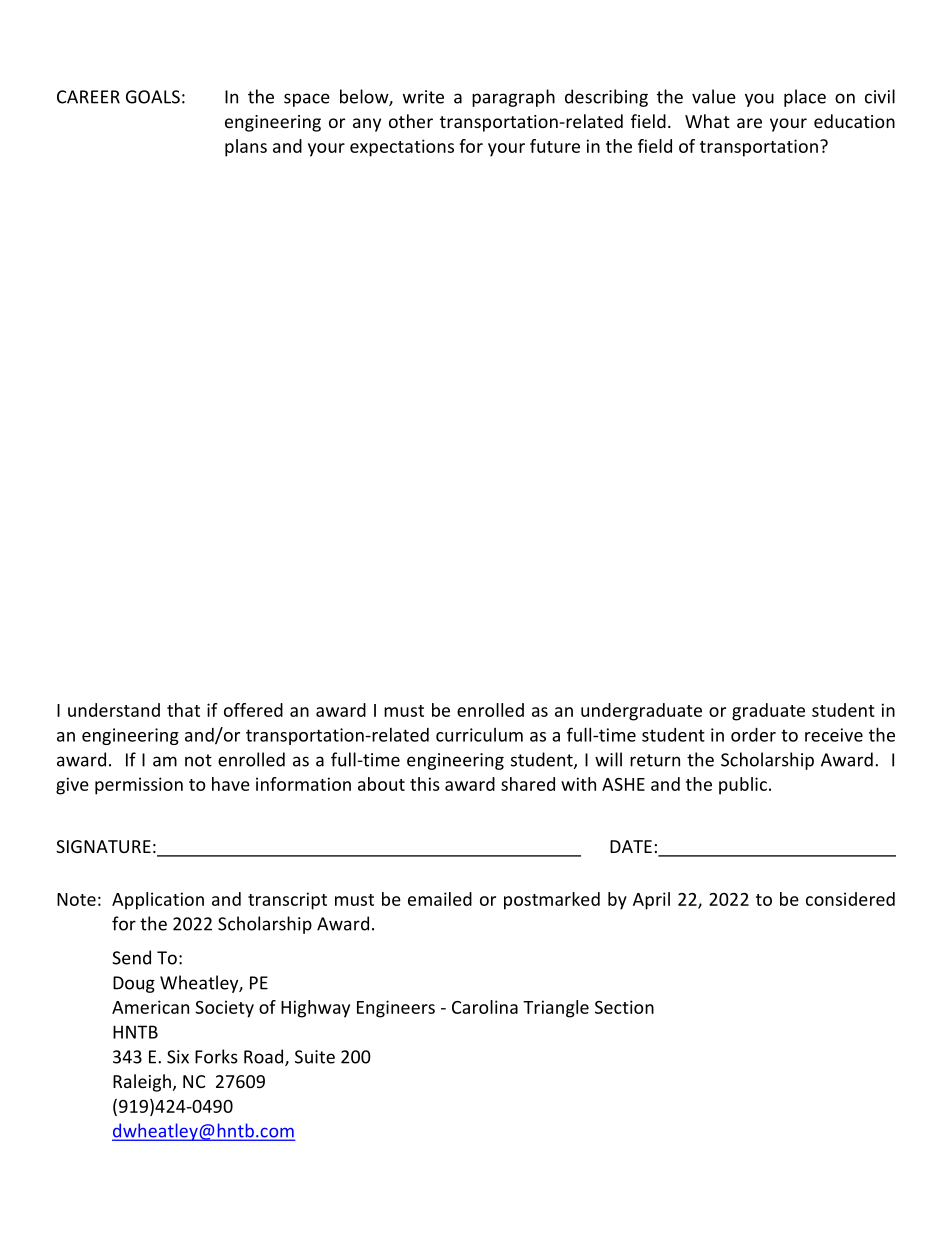  I want to click on education, so click(854, 121).
